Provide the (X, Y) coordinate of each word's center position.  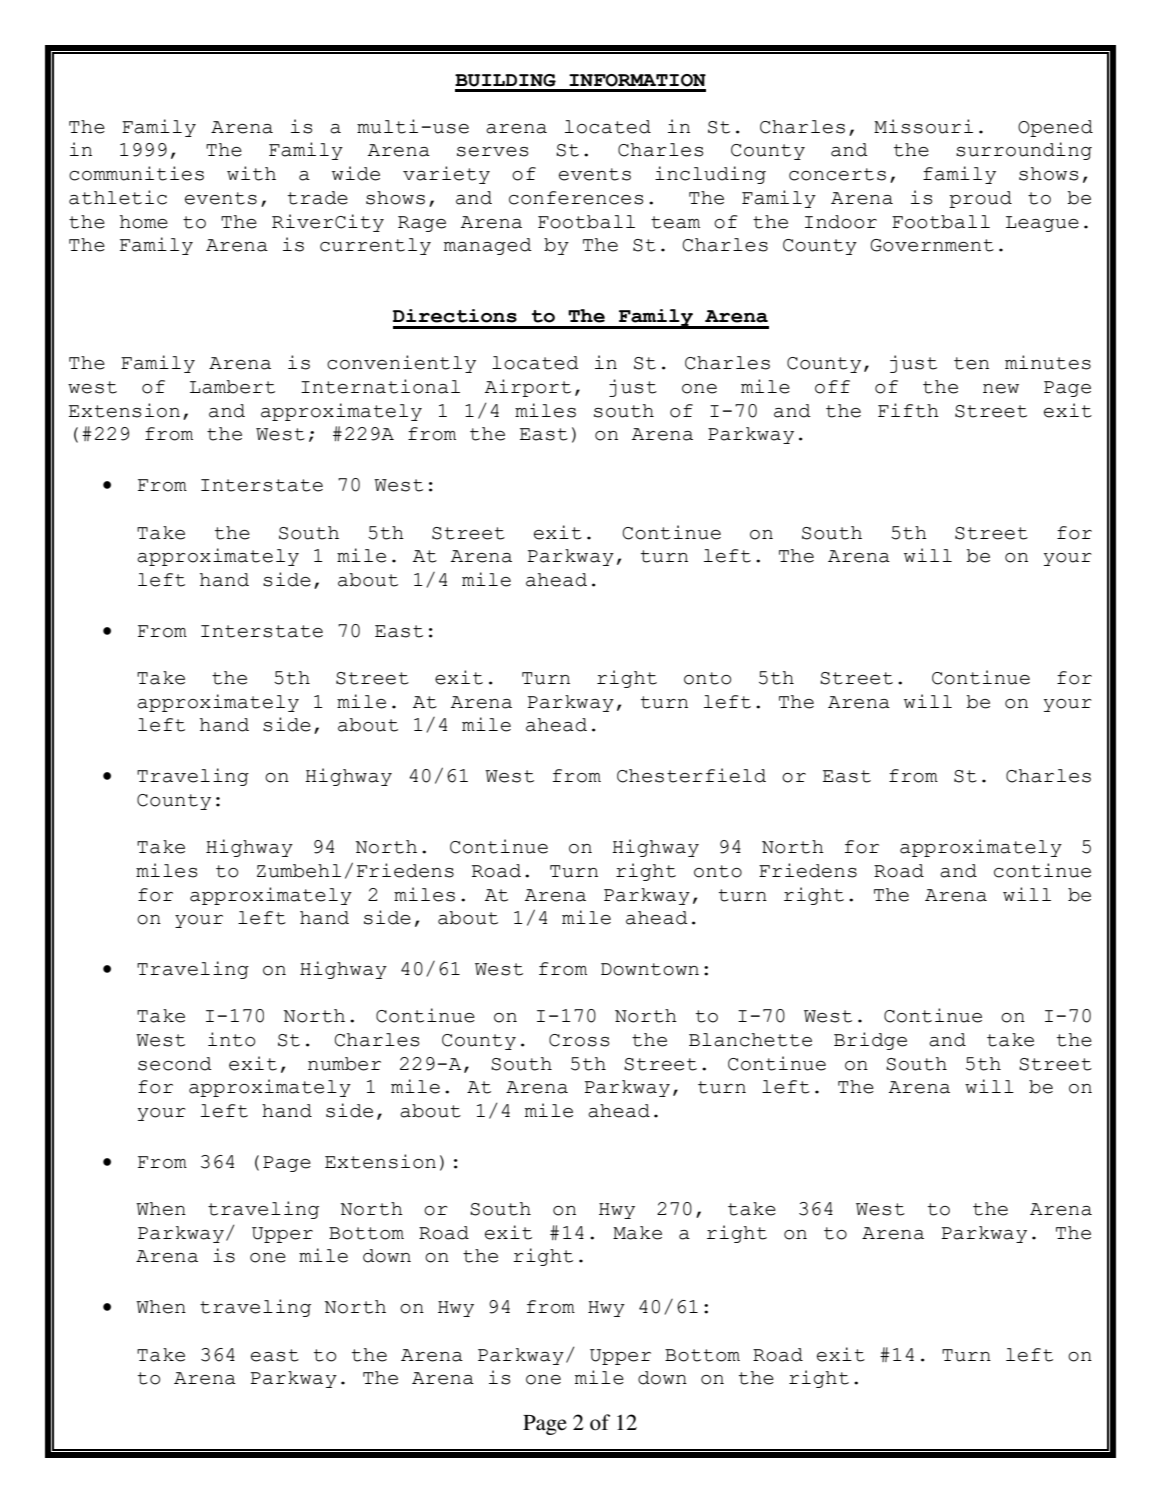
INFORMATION (637, 80)
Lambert (232, 387)
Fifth (908, 410)
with (251, 173)
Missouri (923, 126)
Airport (528, 388)
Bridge (870, 1041)
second (175, 1064)
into (231, 1039)
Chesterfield (691, 775)
